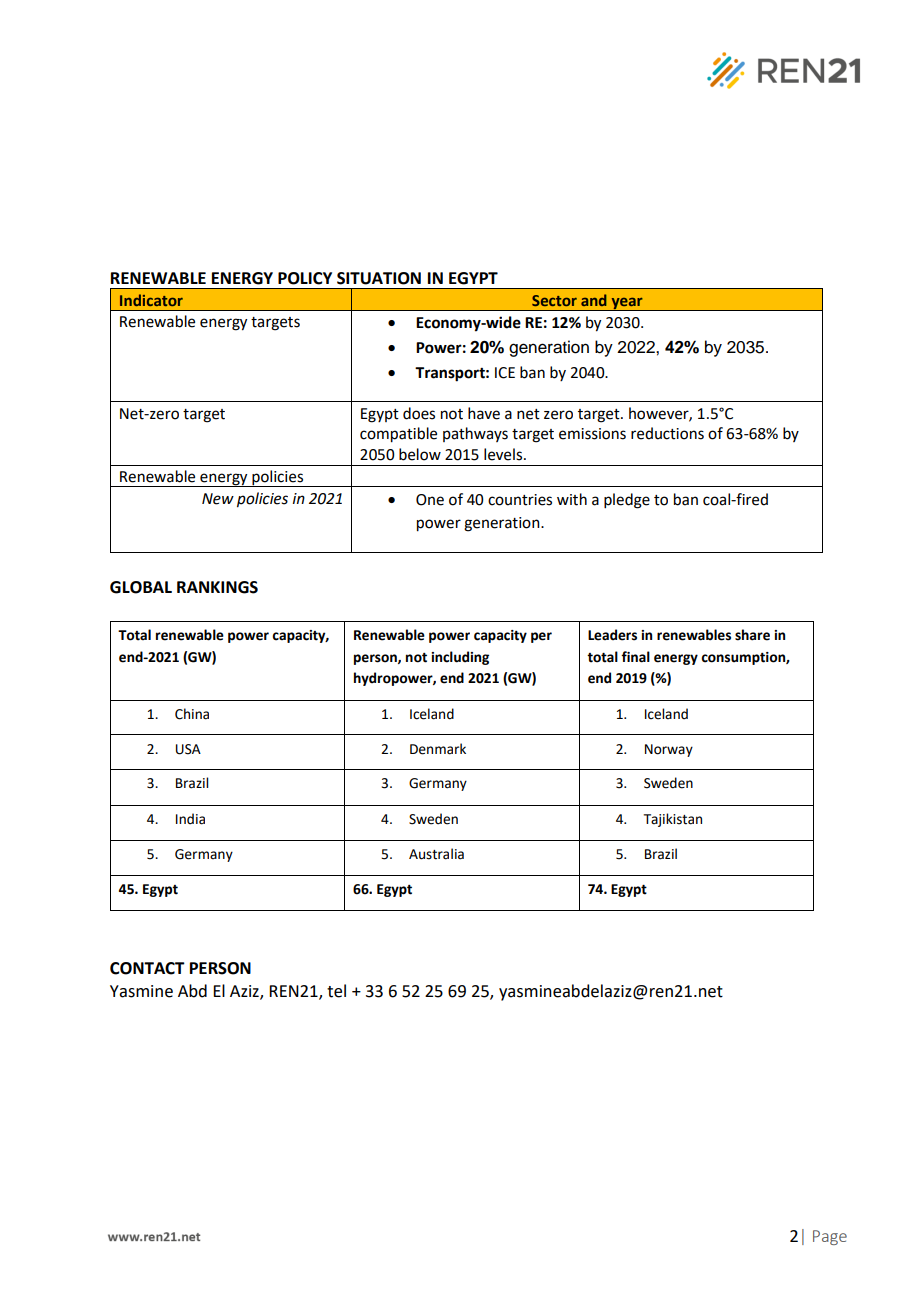  What do you see at coordinates (217, 587) in the page?
I see `RANKINGS` at bounding box center [217, 587].
